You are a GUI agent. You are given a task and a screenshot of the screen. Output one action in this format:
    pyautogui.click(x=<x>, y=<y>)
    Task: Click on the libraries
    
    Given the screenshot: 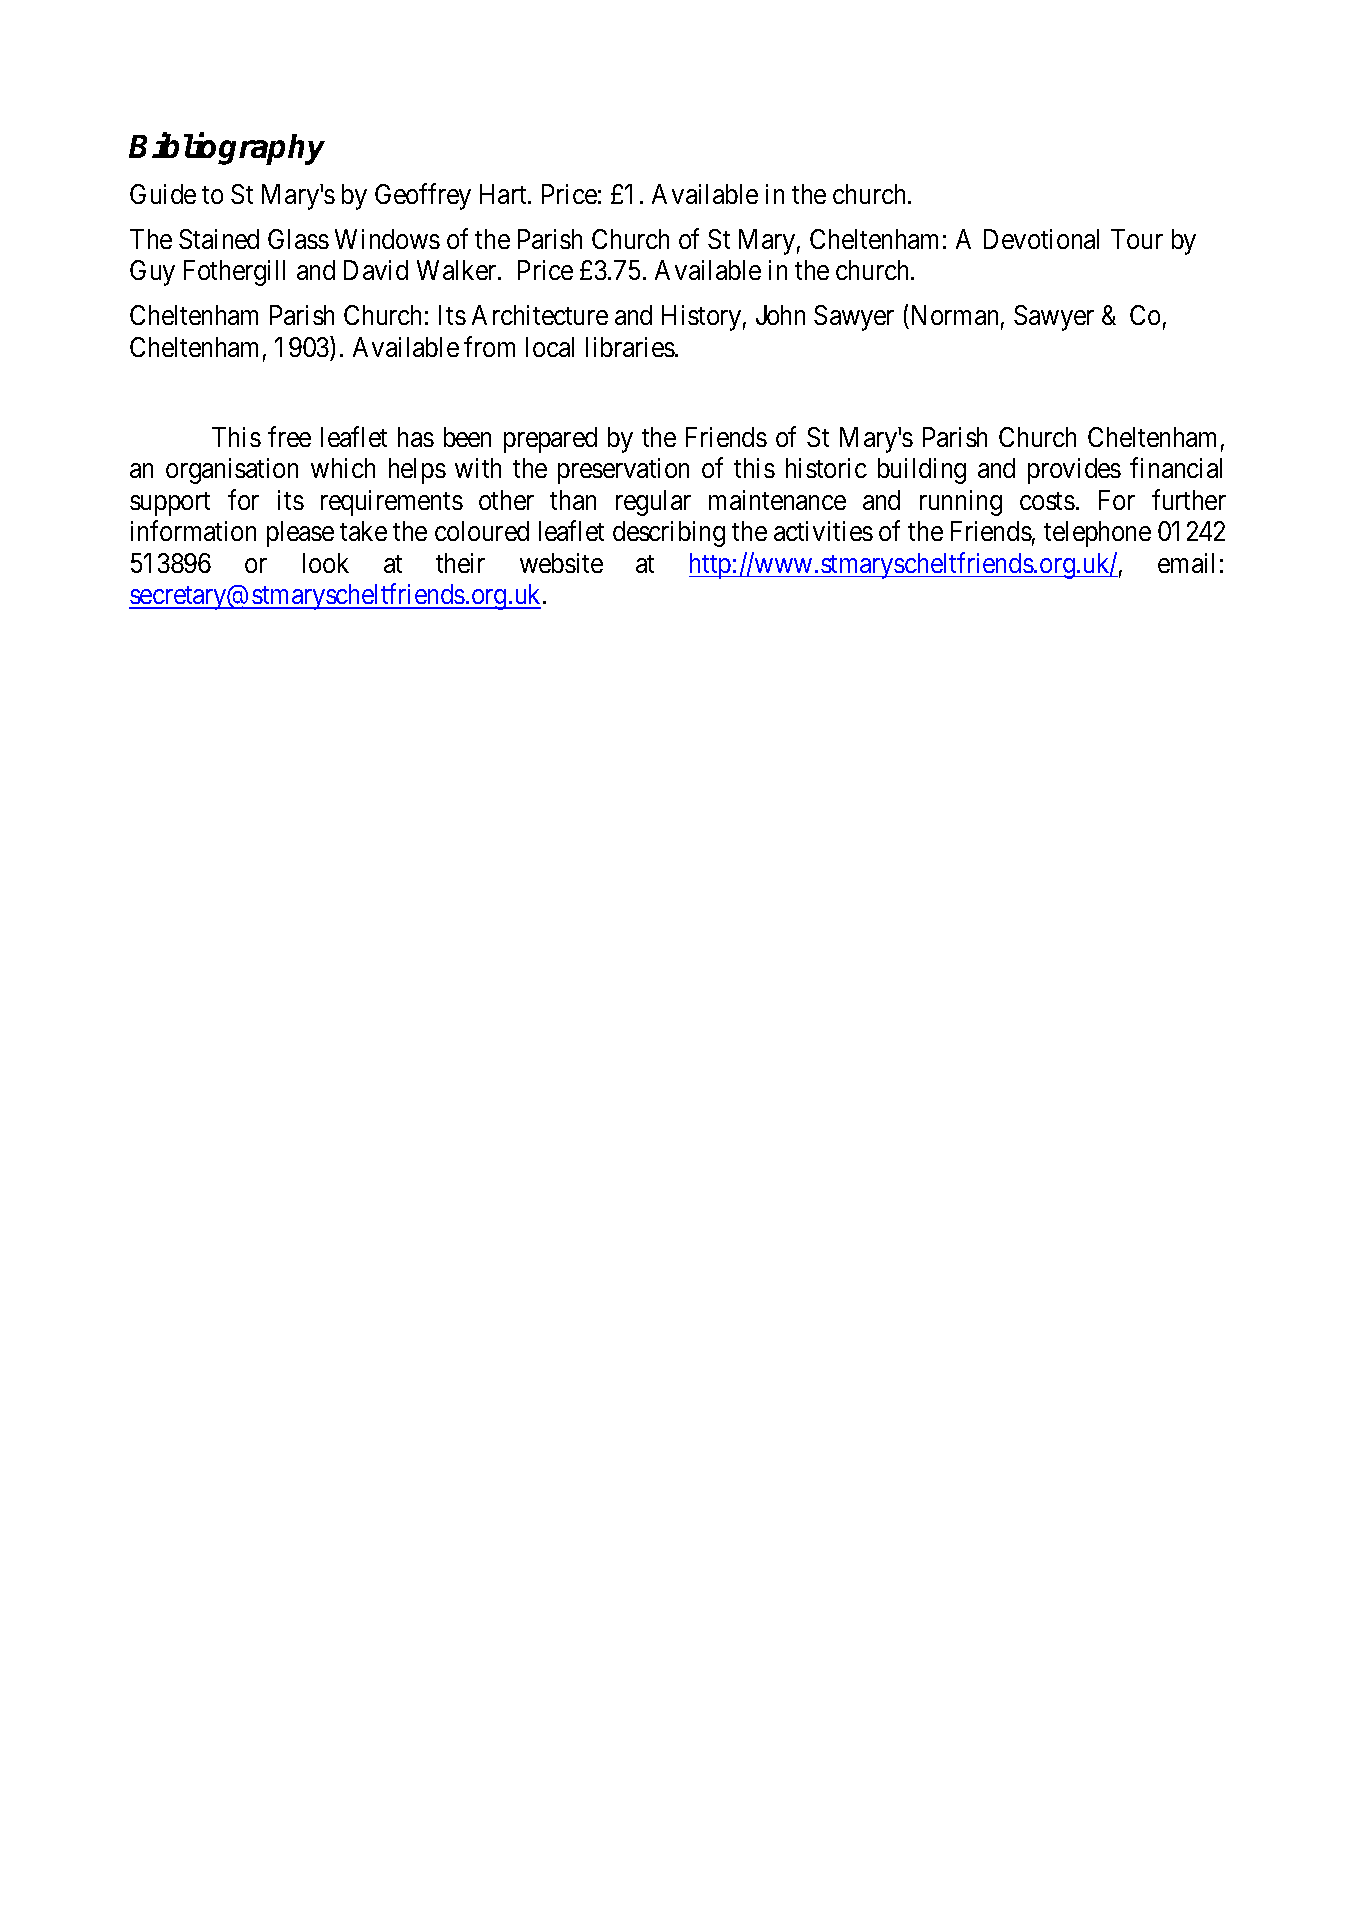 What is the action you would take?
    pyautogui.click(x=630, y=347)
